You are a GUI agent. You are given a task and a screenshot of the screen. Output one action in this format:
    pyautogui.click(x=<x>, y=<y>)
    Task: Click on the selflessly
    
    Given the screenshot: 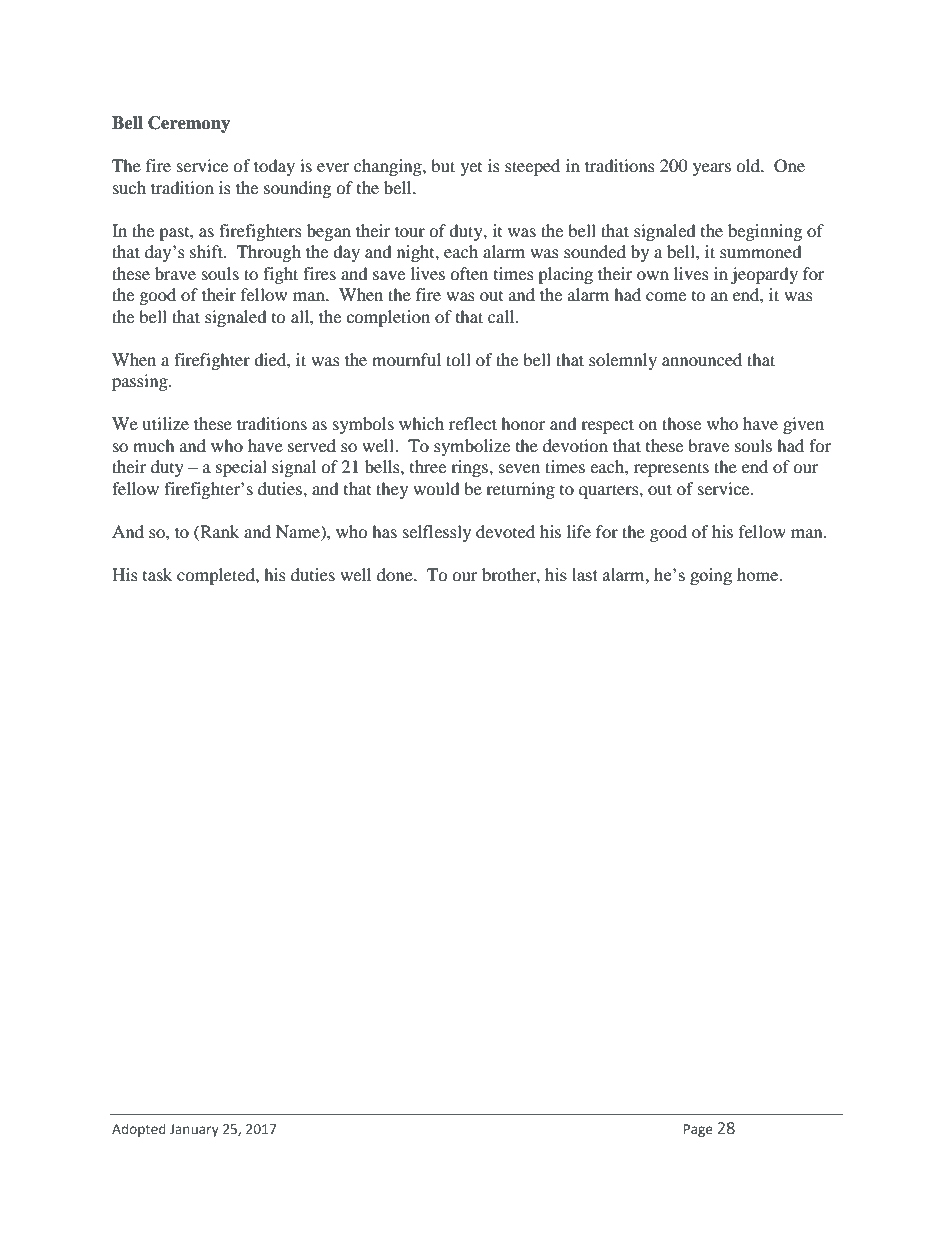 What is the action you would take?
    pyautogui.click(x=437, y=533)
